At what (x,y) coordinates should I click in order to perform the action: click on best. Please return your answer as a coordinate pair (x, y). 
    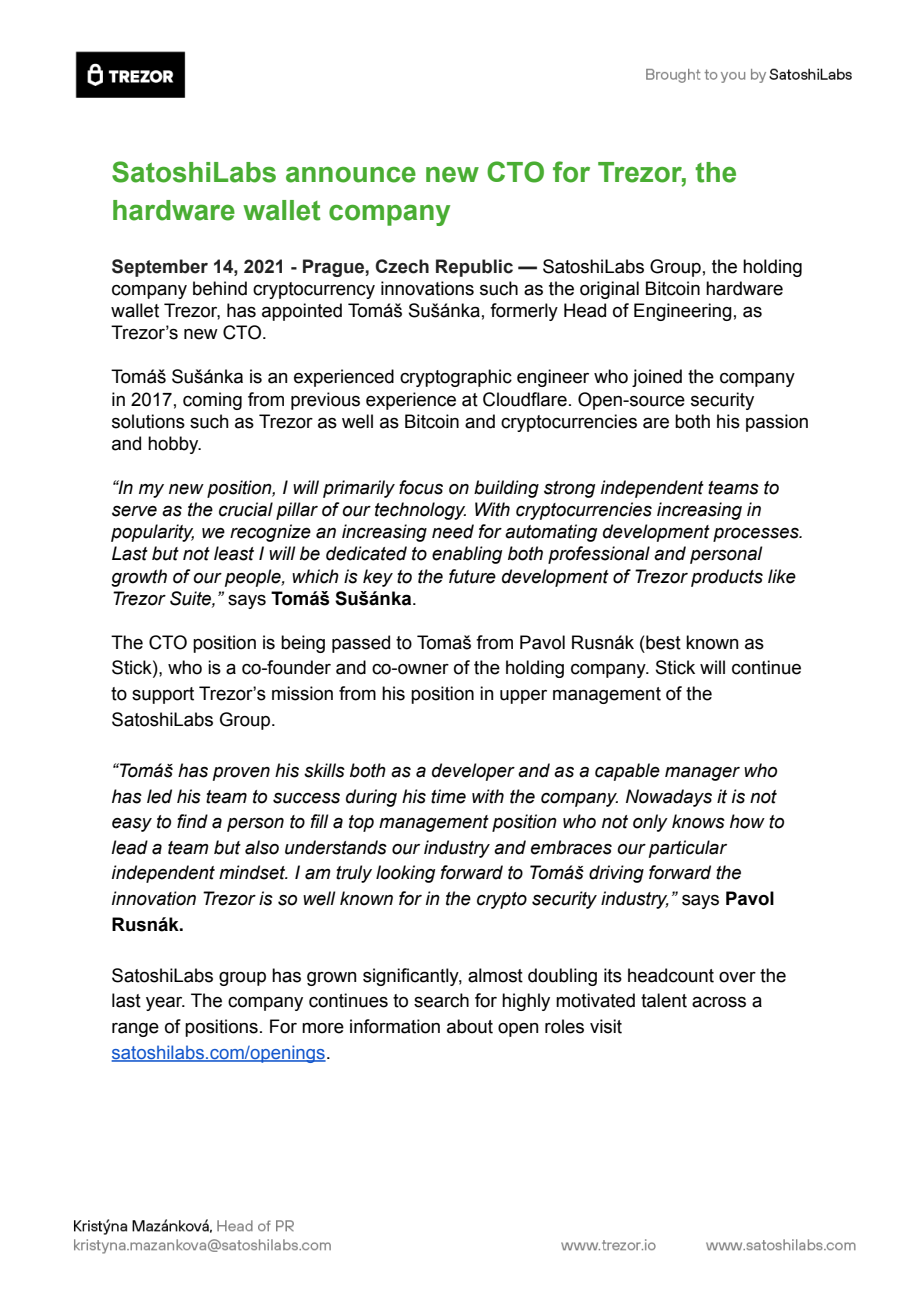
    Looking at the image, I should click on (663, 642).
